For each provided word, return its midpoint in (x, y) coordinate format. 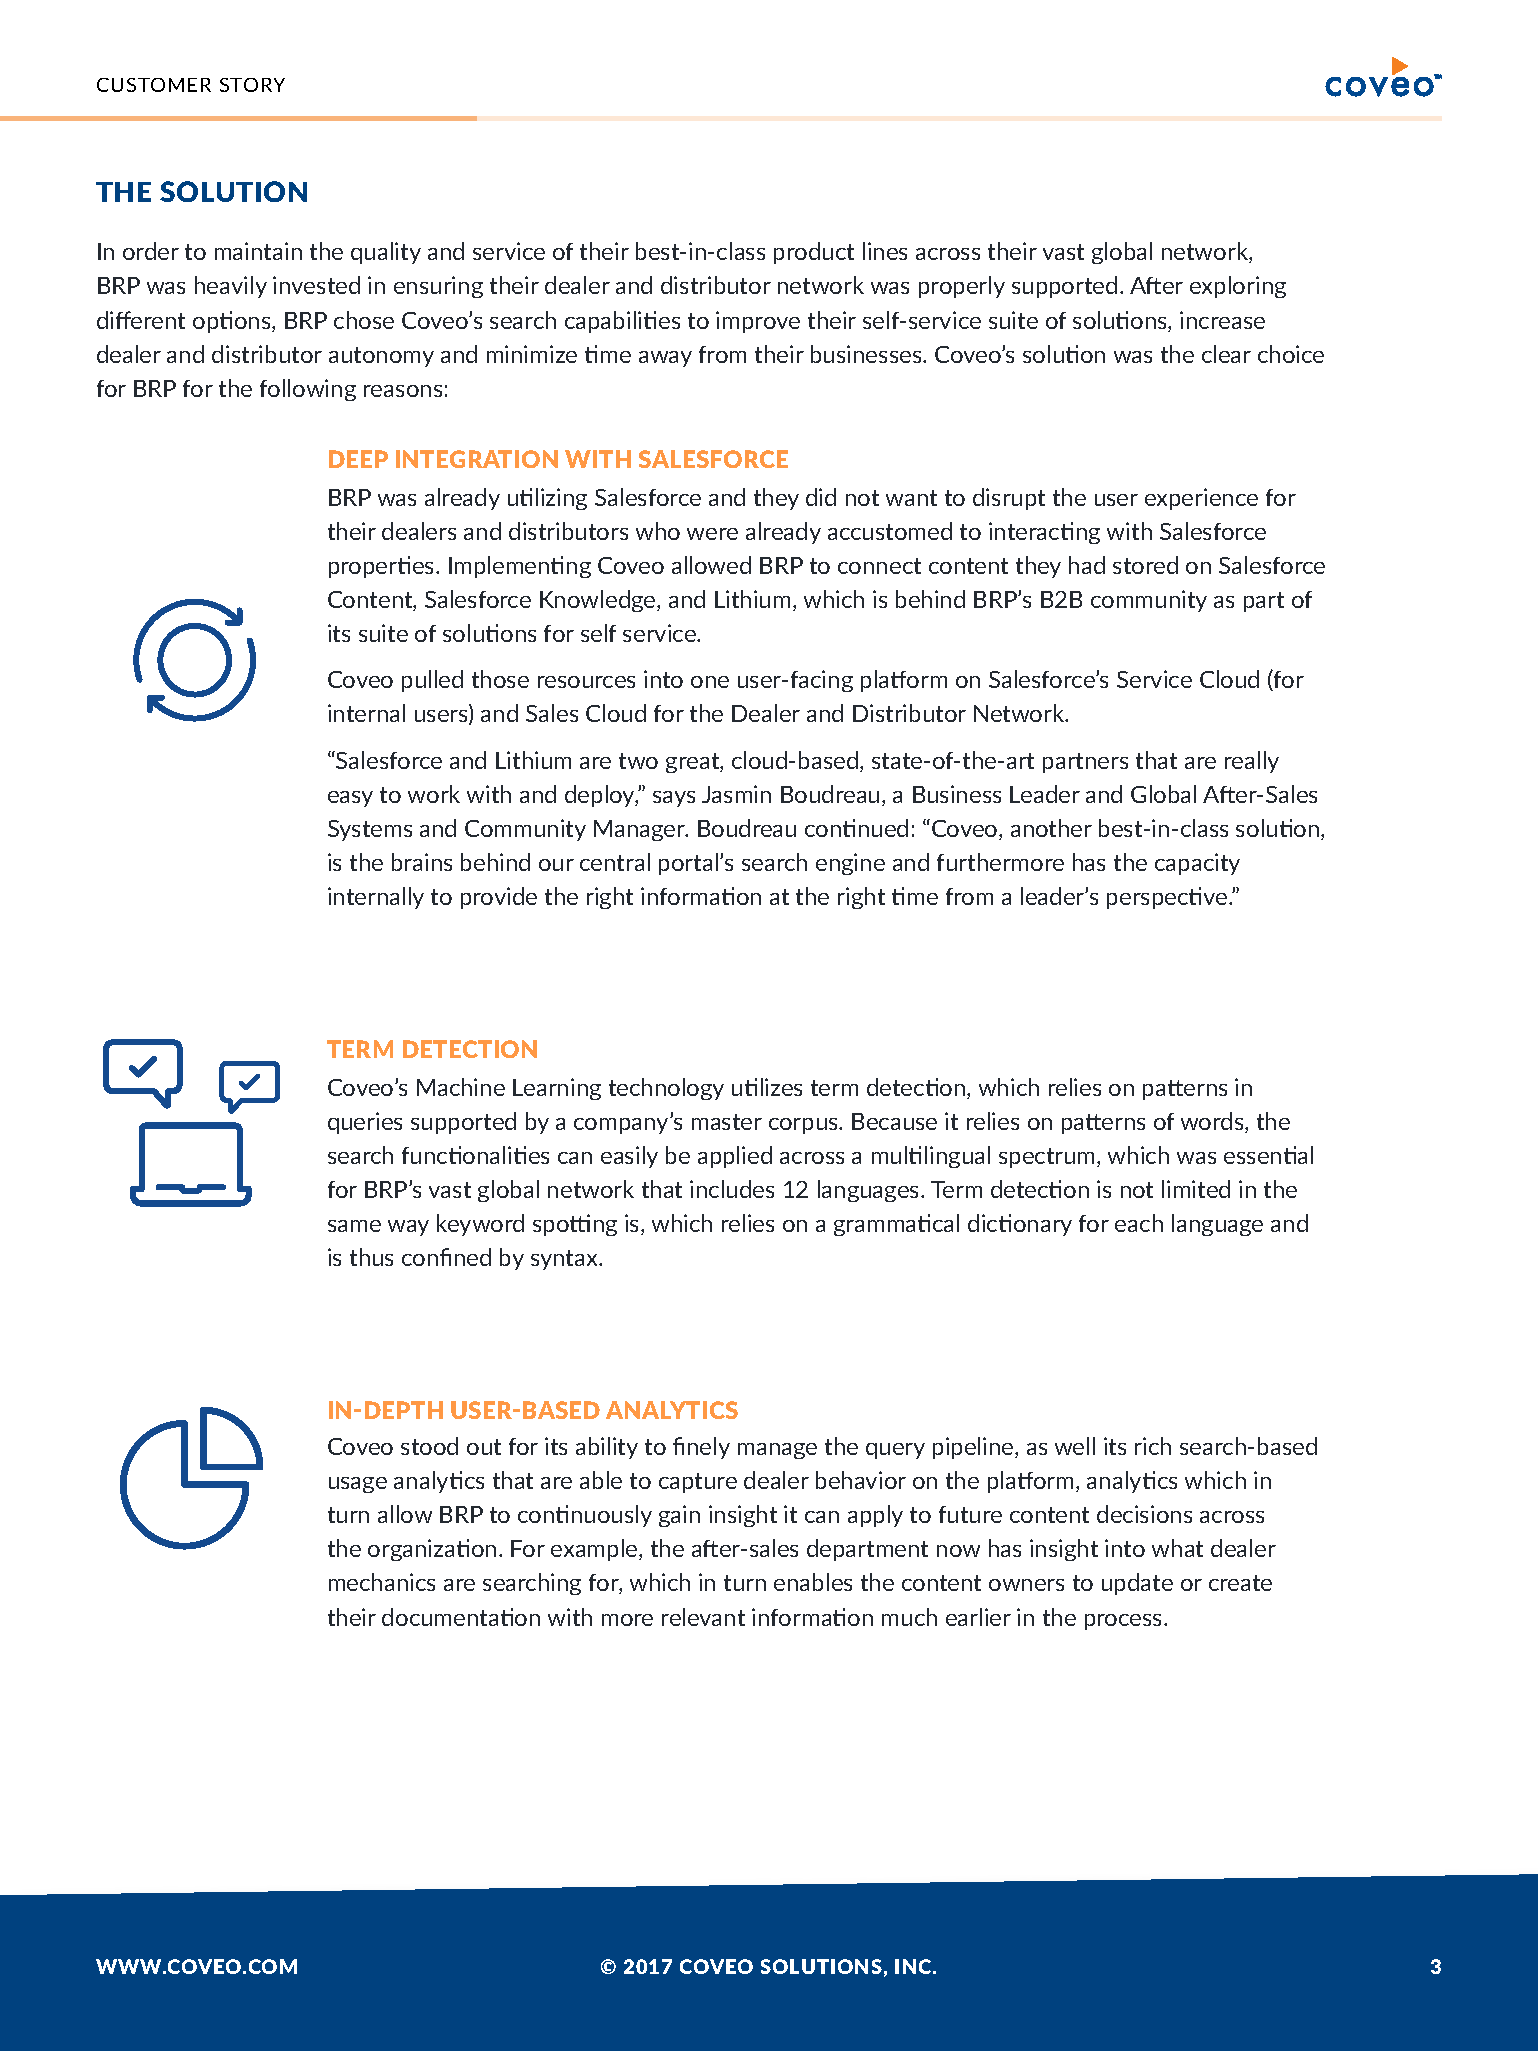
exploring (1238, 287)
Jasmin (736, 794)
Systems (370, 830)
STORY (252, 85)
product (814, 253)
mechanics (382, 1582)
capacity (1197, 864)
